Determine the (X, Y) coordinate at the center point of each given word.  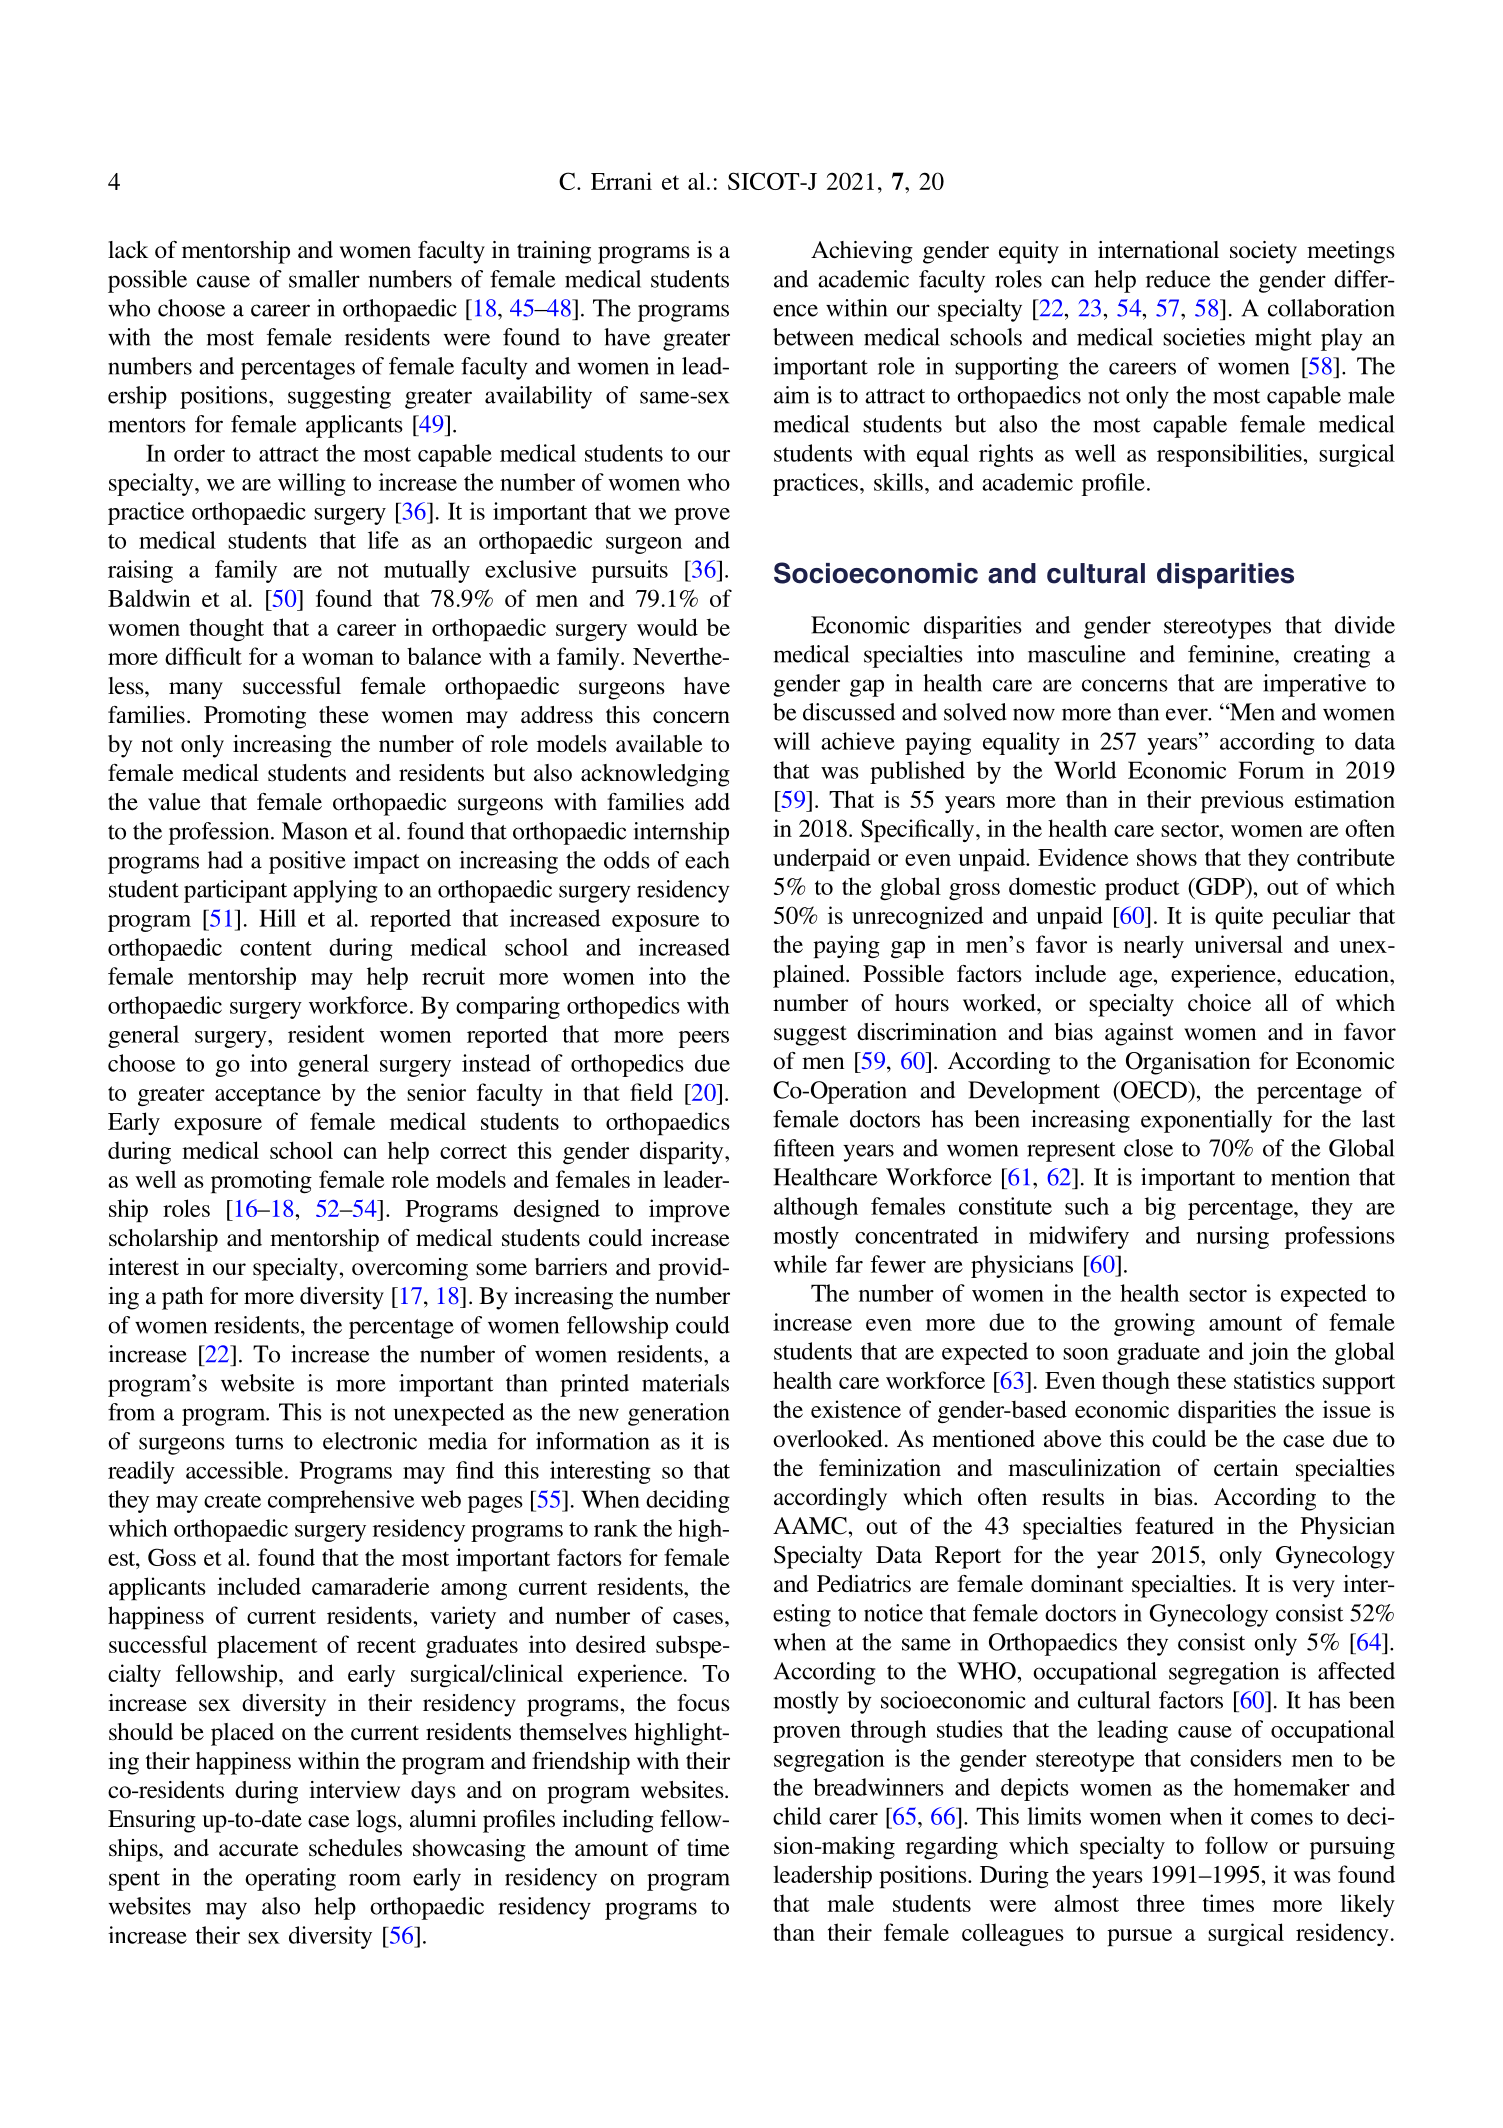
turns (259, 1442)
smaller (324, 279)
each (707, 860)
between (813, 337)
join (1269, 1353)
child (797, 1816)
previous (1242, 802)
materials (685, 1383)
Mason (315, 831)
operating (290, 1879)
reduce (1178, 279)
